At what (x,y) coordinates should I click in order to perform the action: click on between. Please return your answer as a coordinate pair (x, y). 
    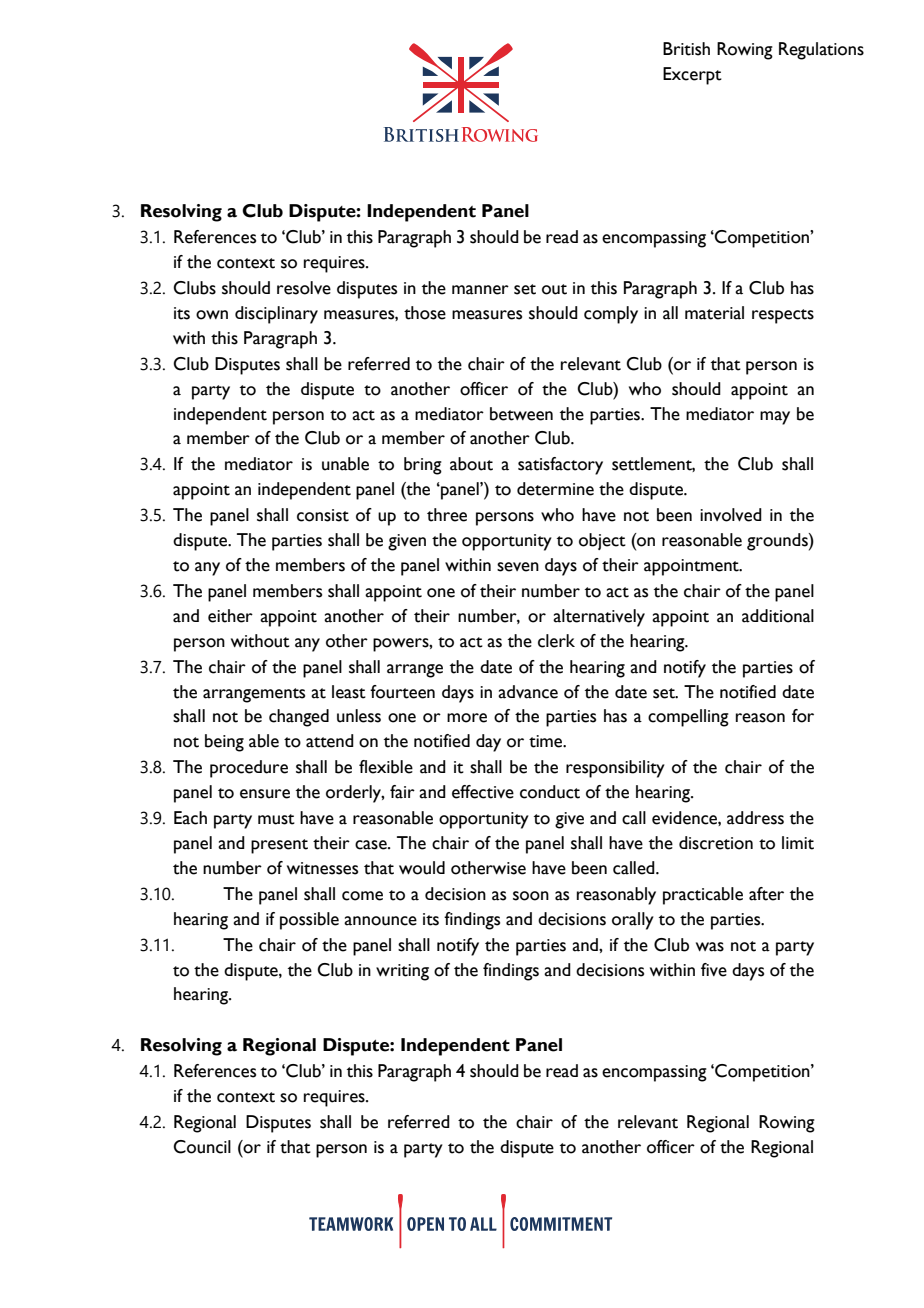
    Looking at the image, I should click on (521, 414).
